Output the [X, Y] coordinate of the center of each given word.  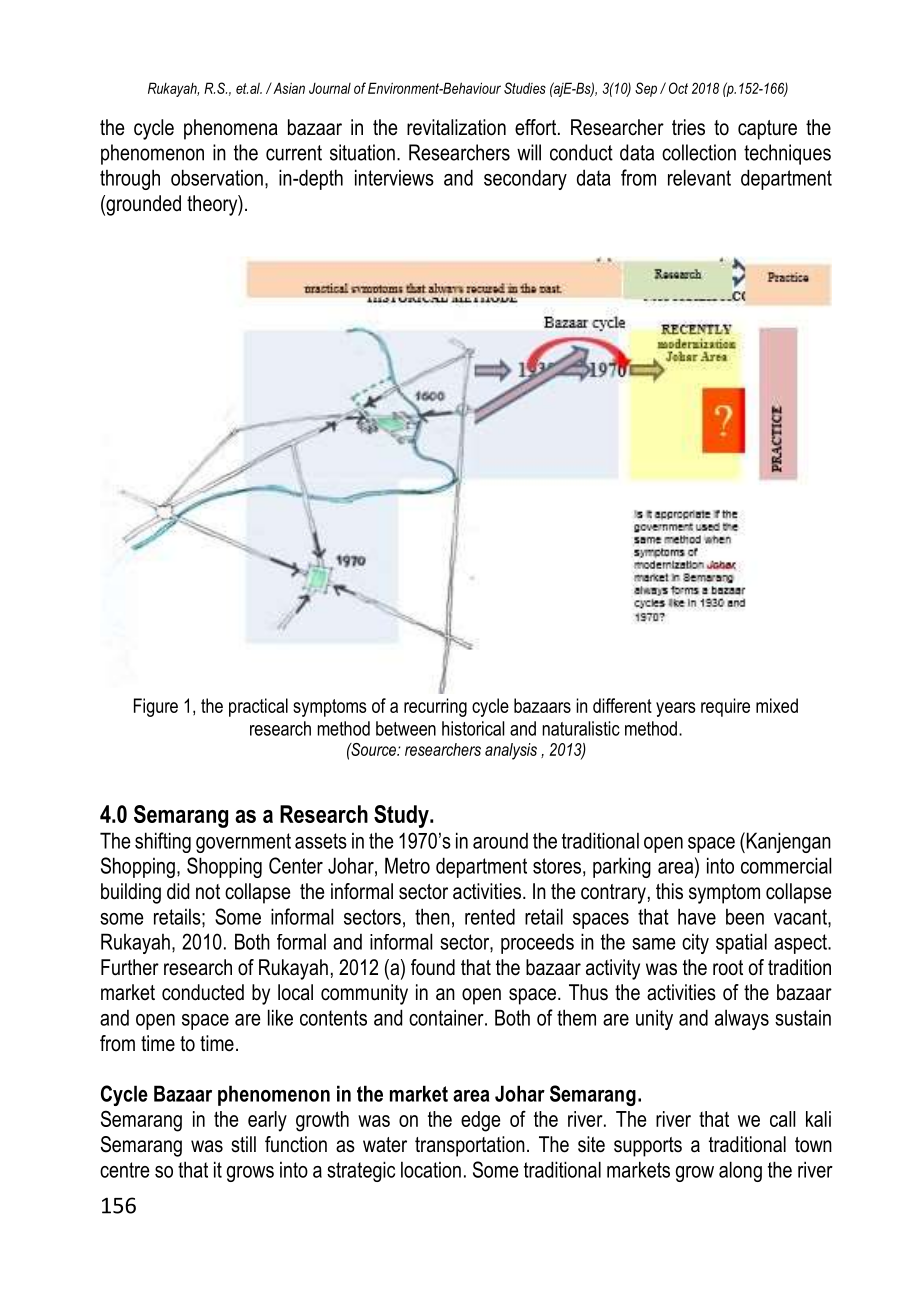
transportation [470, 1146]
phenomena [231, 129]
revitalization [456, 127]
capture [767, 130]
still [243, 1144]
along [740, 1171]
